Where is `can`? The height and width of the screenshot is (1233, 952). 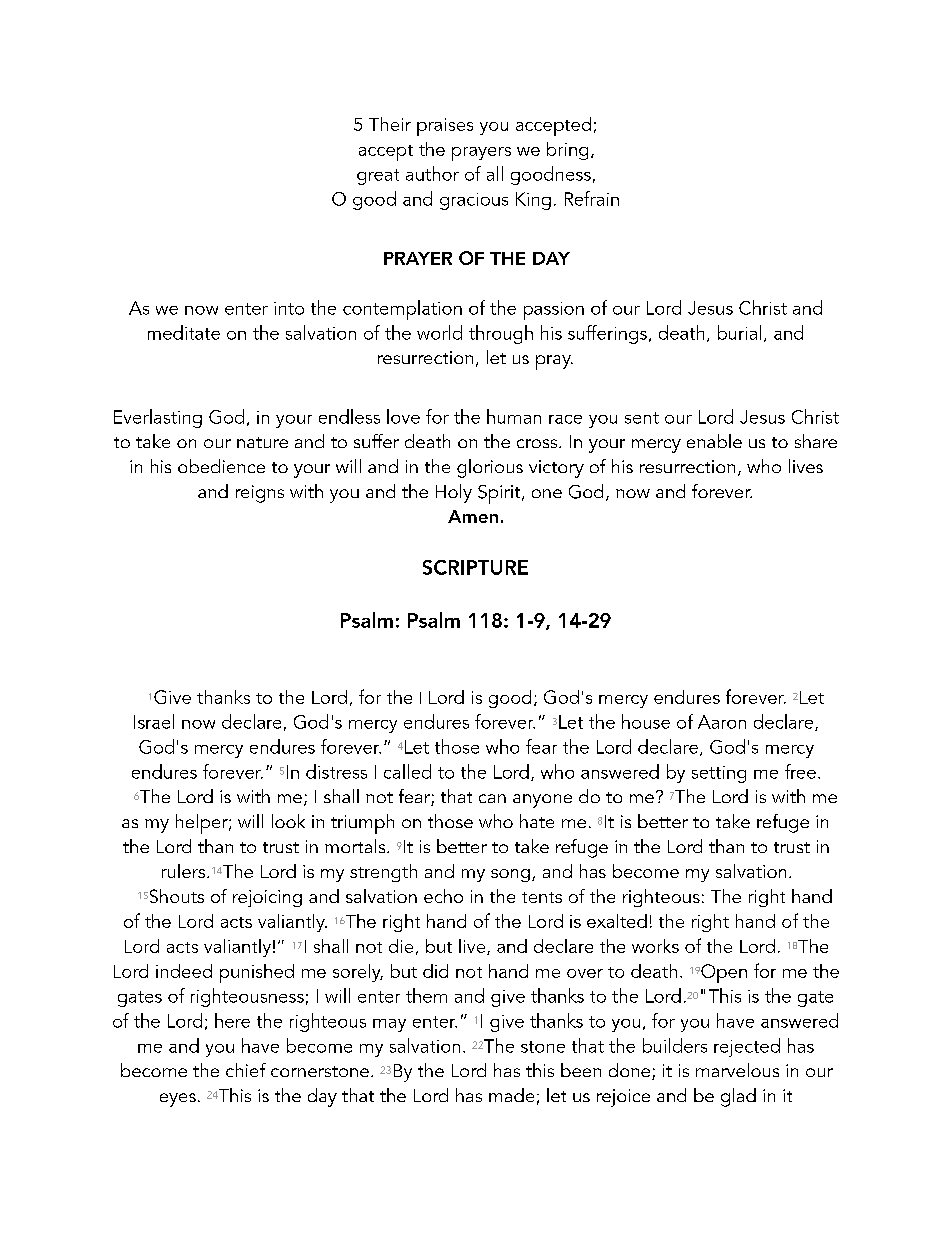
can is located at coordinates (492, 798).
